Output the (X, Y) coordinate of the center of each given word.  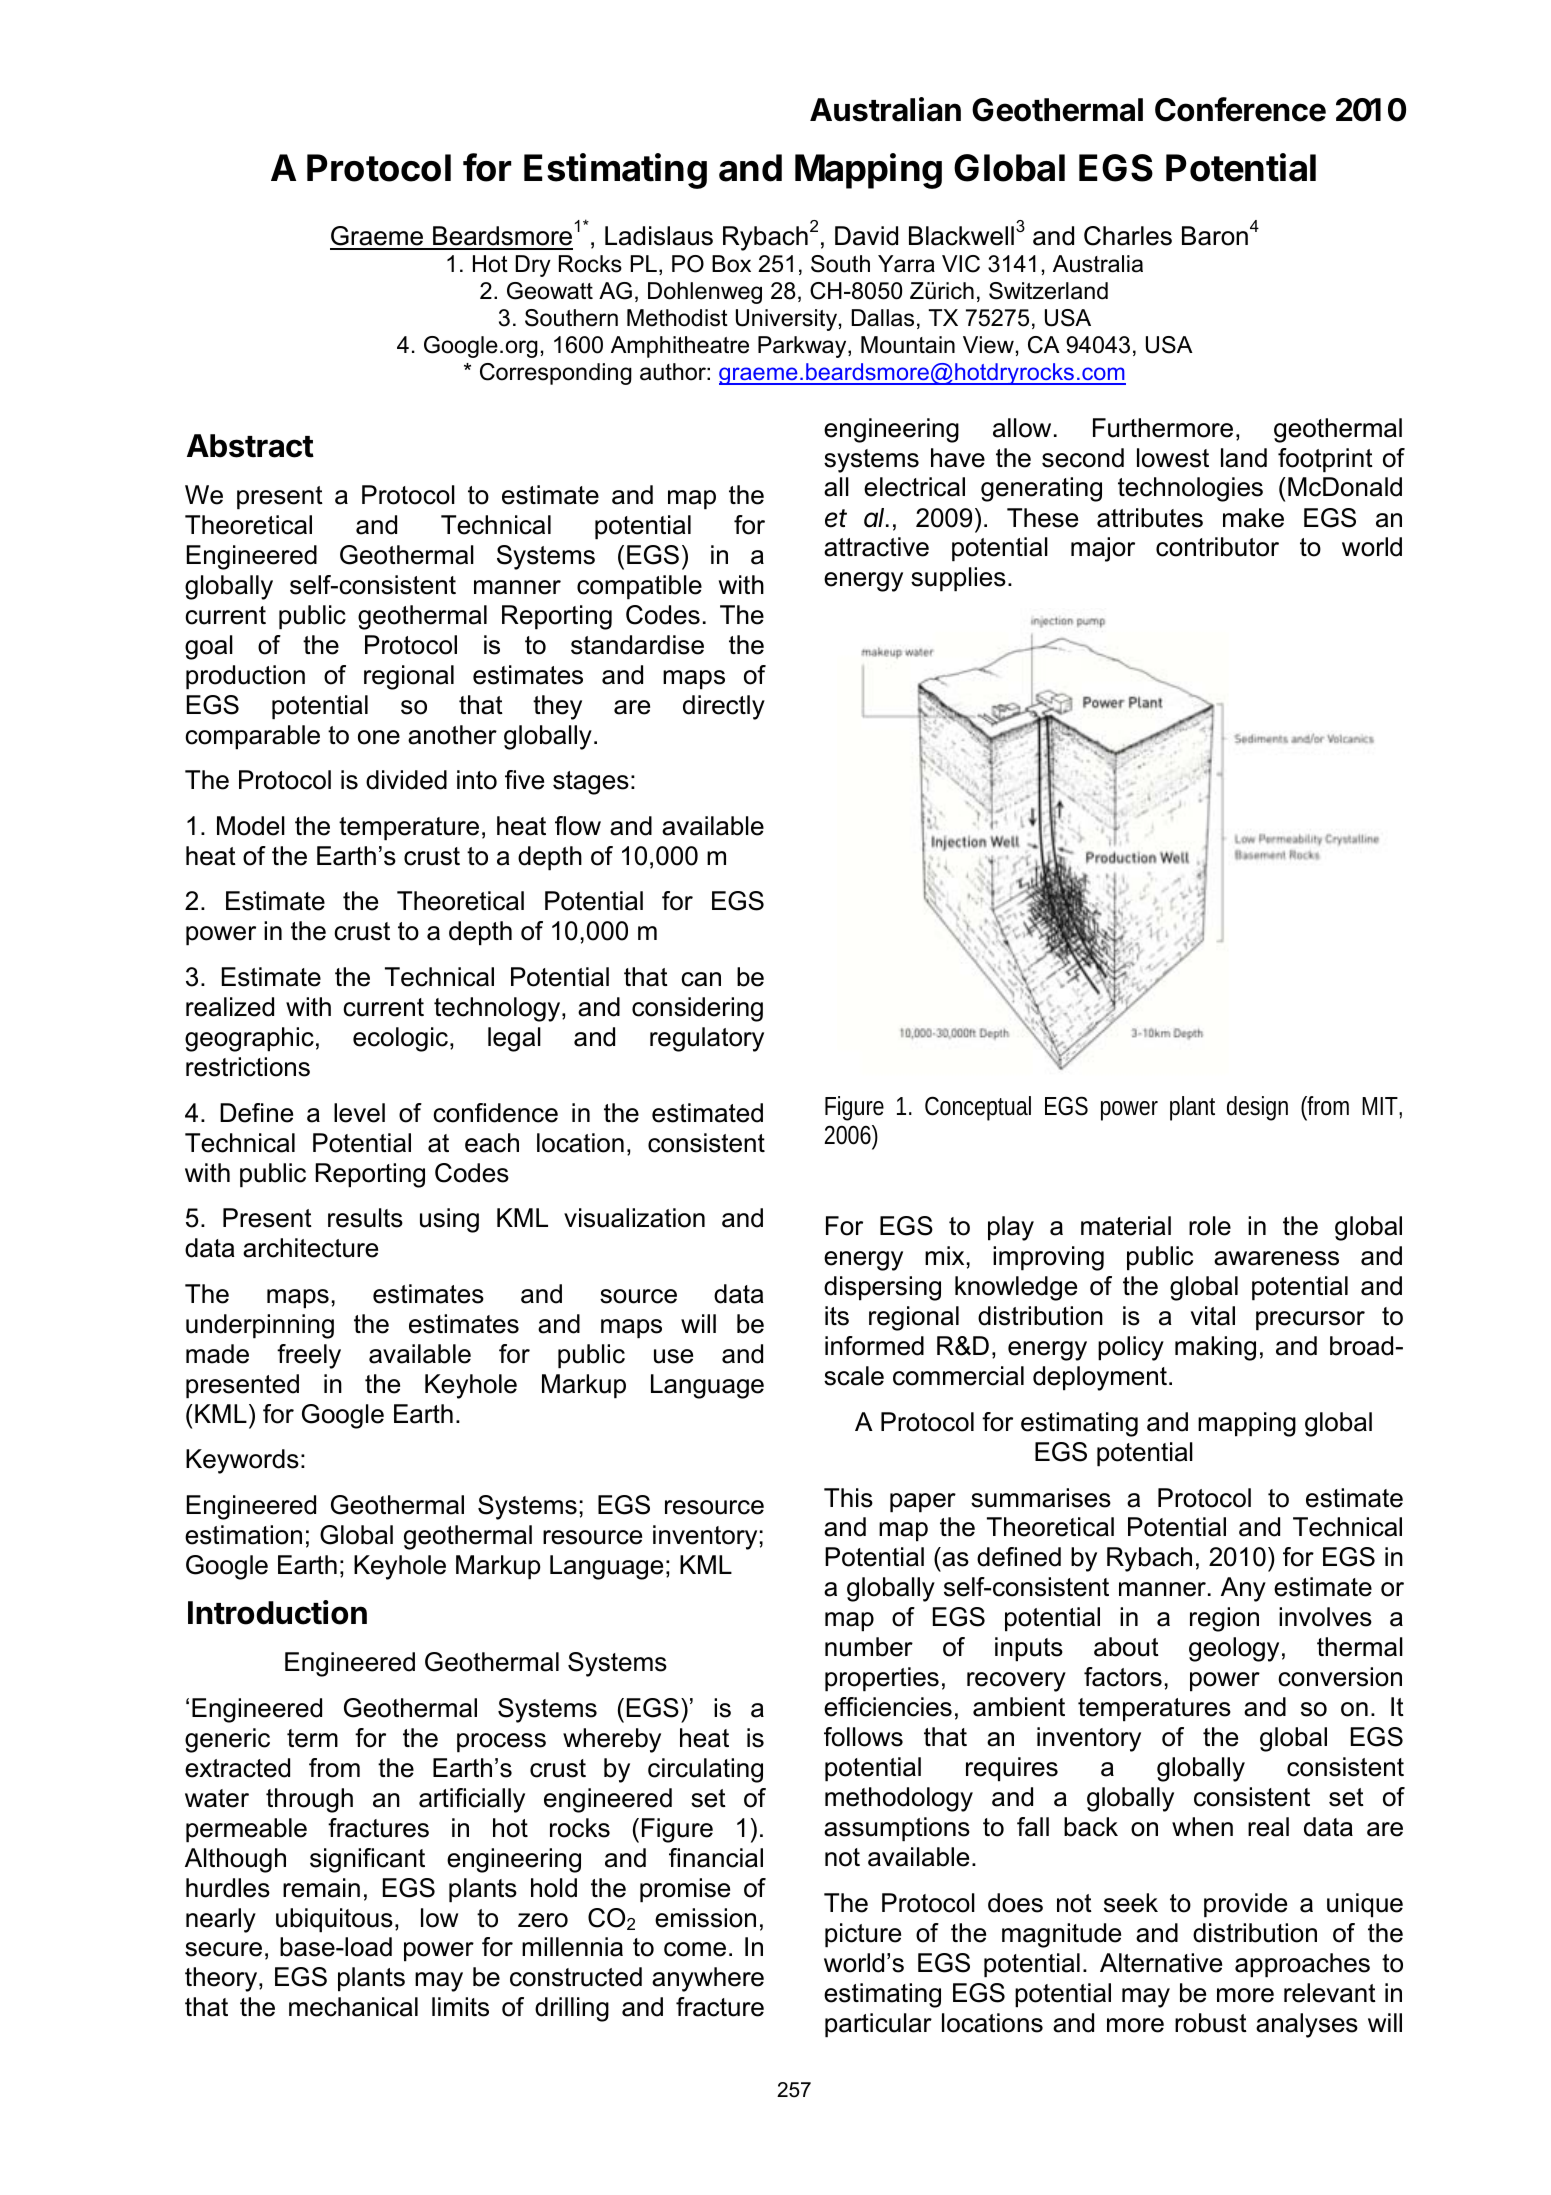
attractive (876, 547)
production (245, 677)
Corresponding (556, 374)
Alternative (1161, 1963)
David (866, 236)
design (1257, 1108)
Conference (1240, 109)
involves (1325, 1617)
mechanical (353, 2007)
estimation (243, 1535)
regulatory (707, 1039)
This (848, 1498)
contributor (1217, 547)
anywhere (708, 1979)
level (359, 1113)
